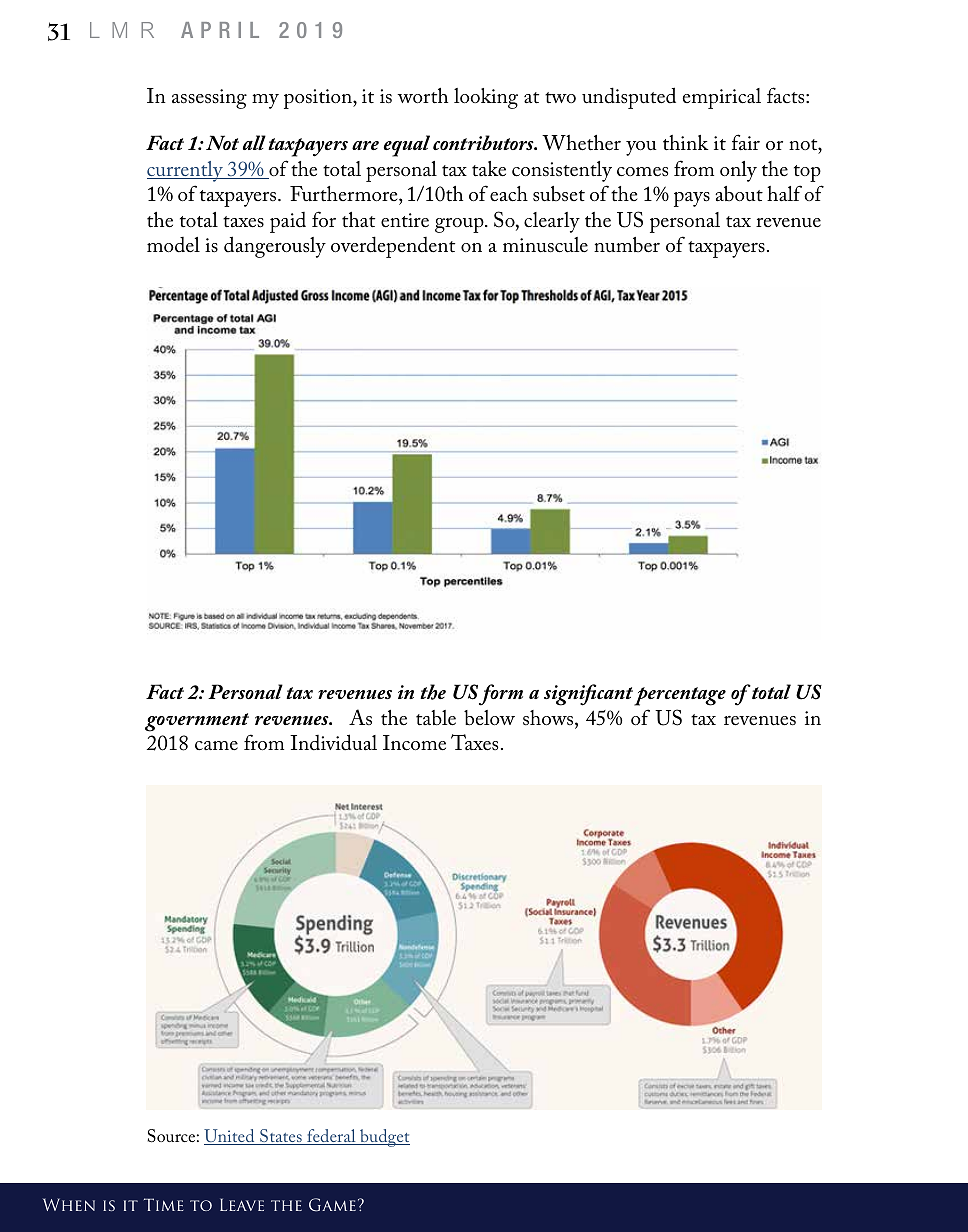  I want to click on worth, so click(422, 96).
